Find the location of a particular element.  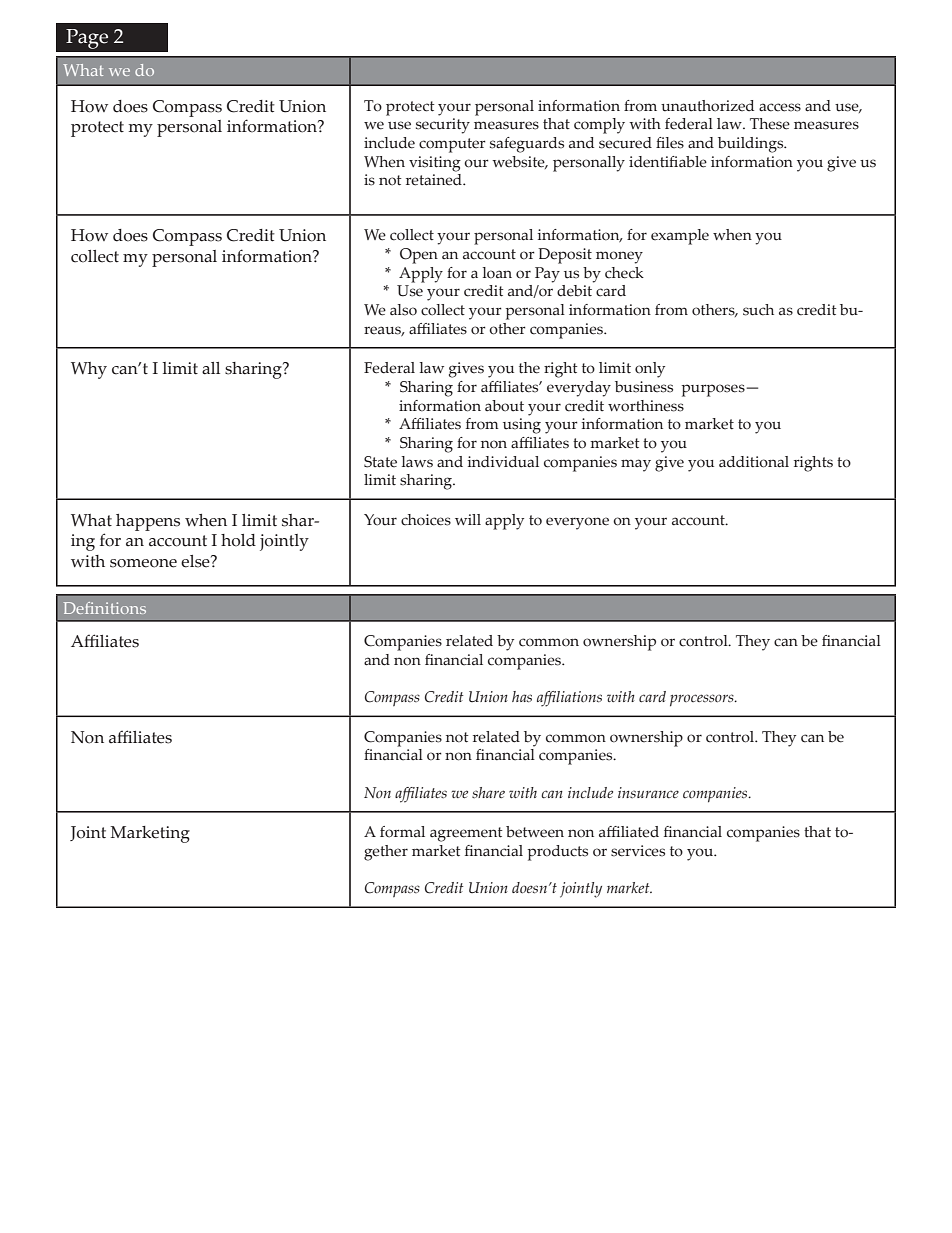

agreement is located at coordinates (466, 834).
